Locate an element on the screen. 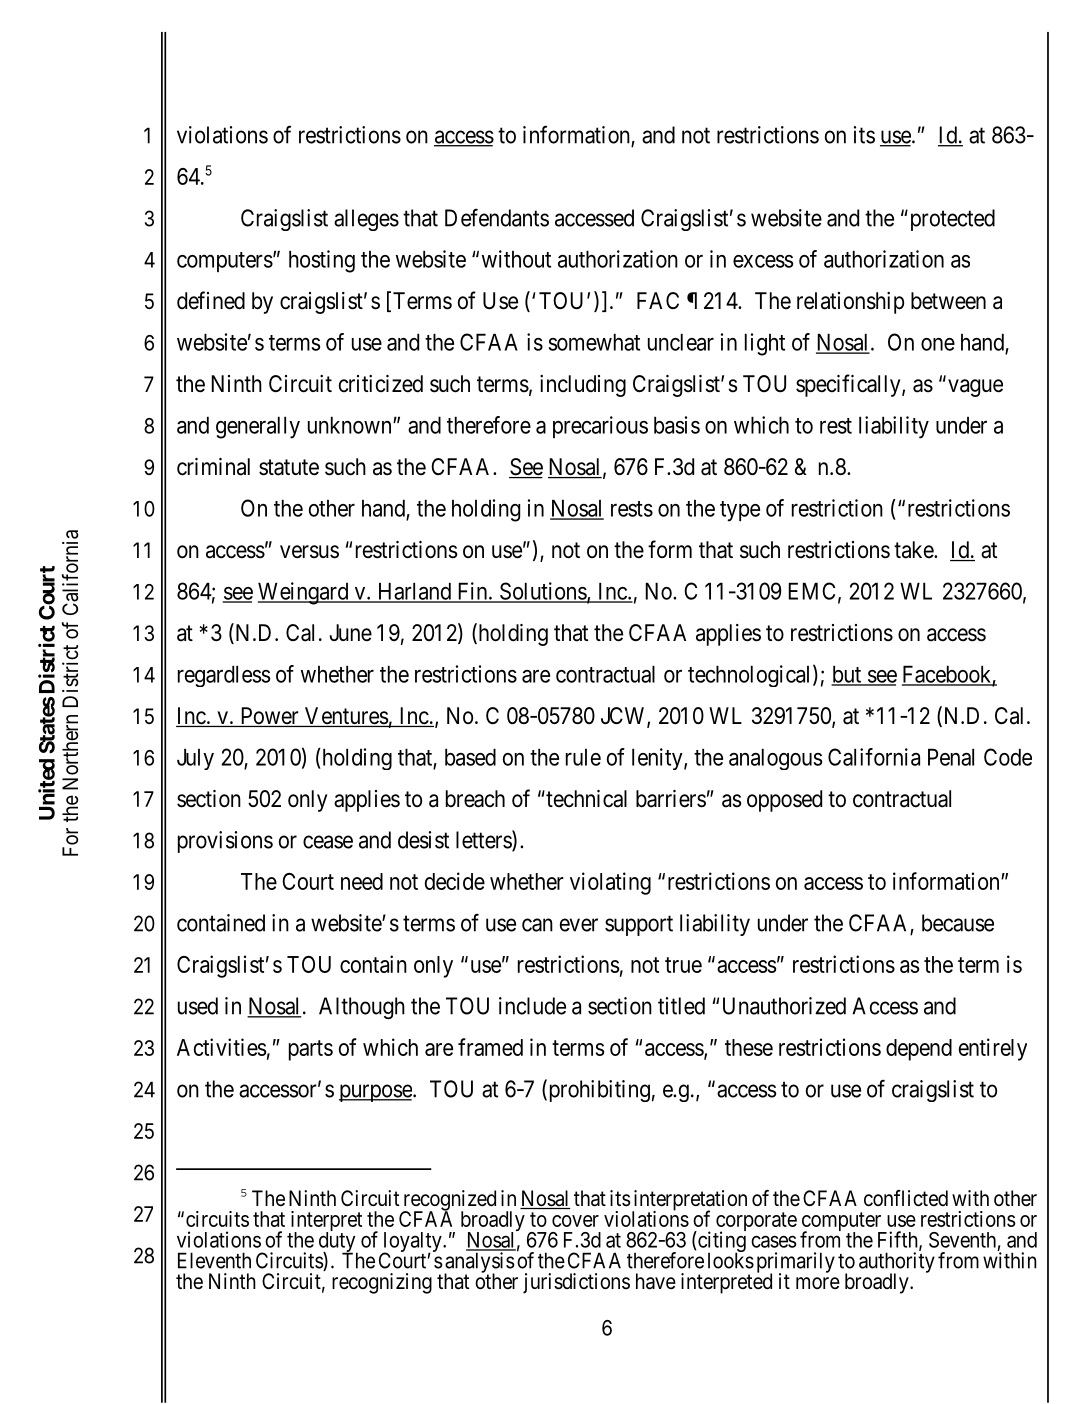 Image resolution: width=1085 pixels, height=1404 pixels. ever is located at coordinates (579, 925).
